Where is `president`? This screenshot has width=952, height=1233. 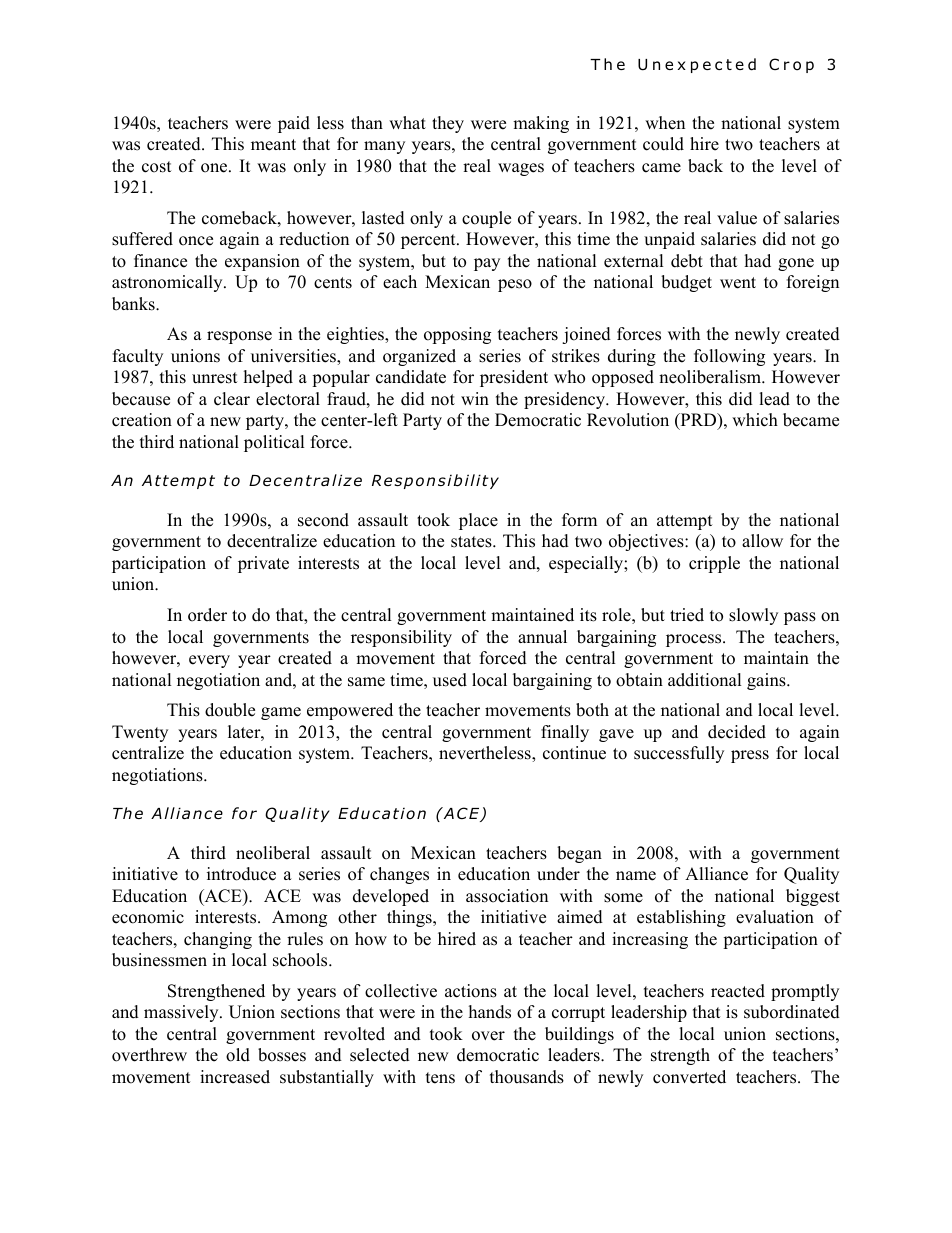
president is located at coordinates (514, 378).
